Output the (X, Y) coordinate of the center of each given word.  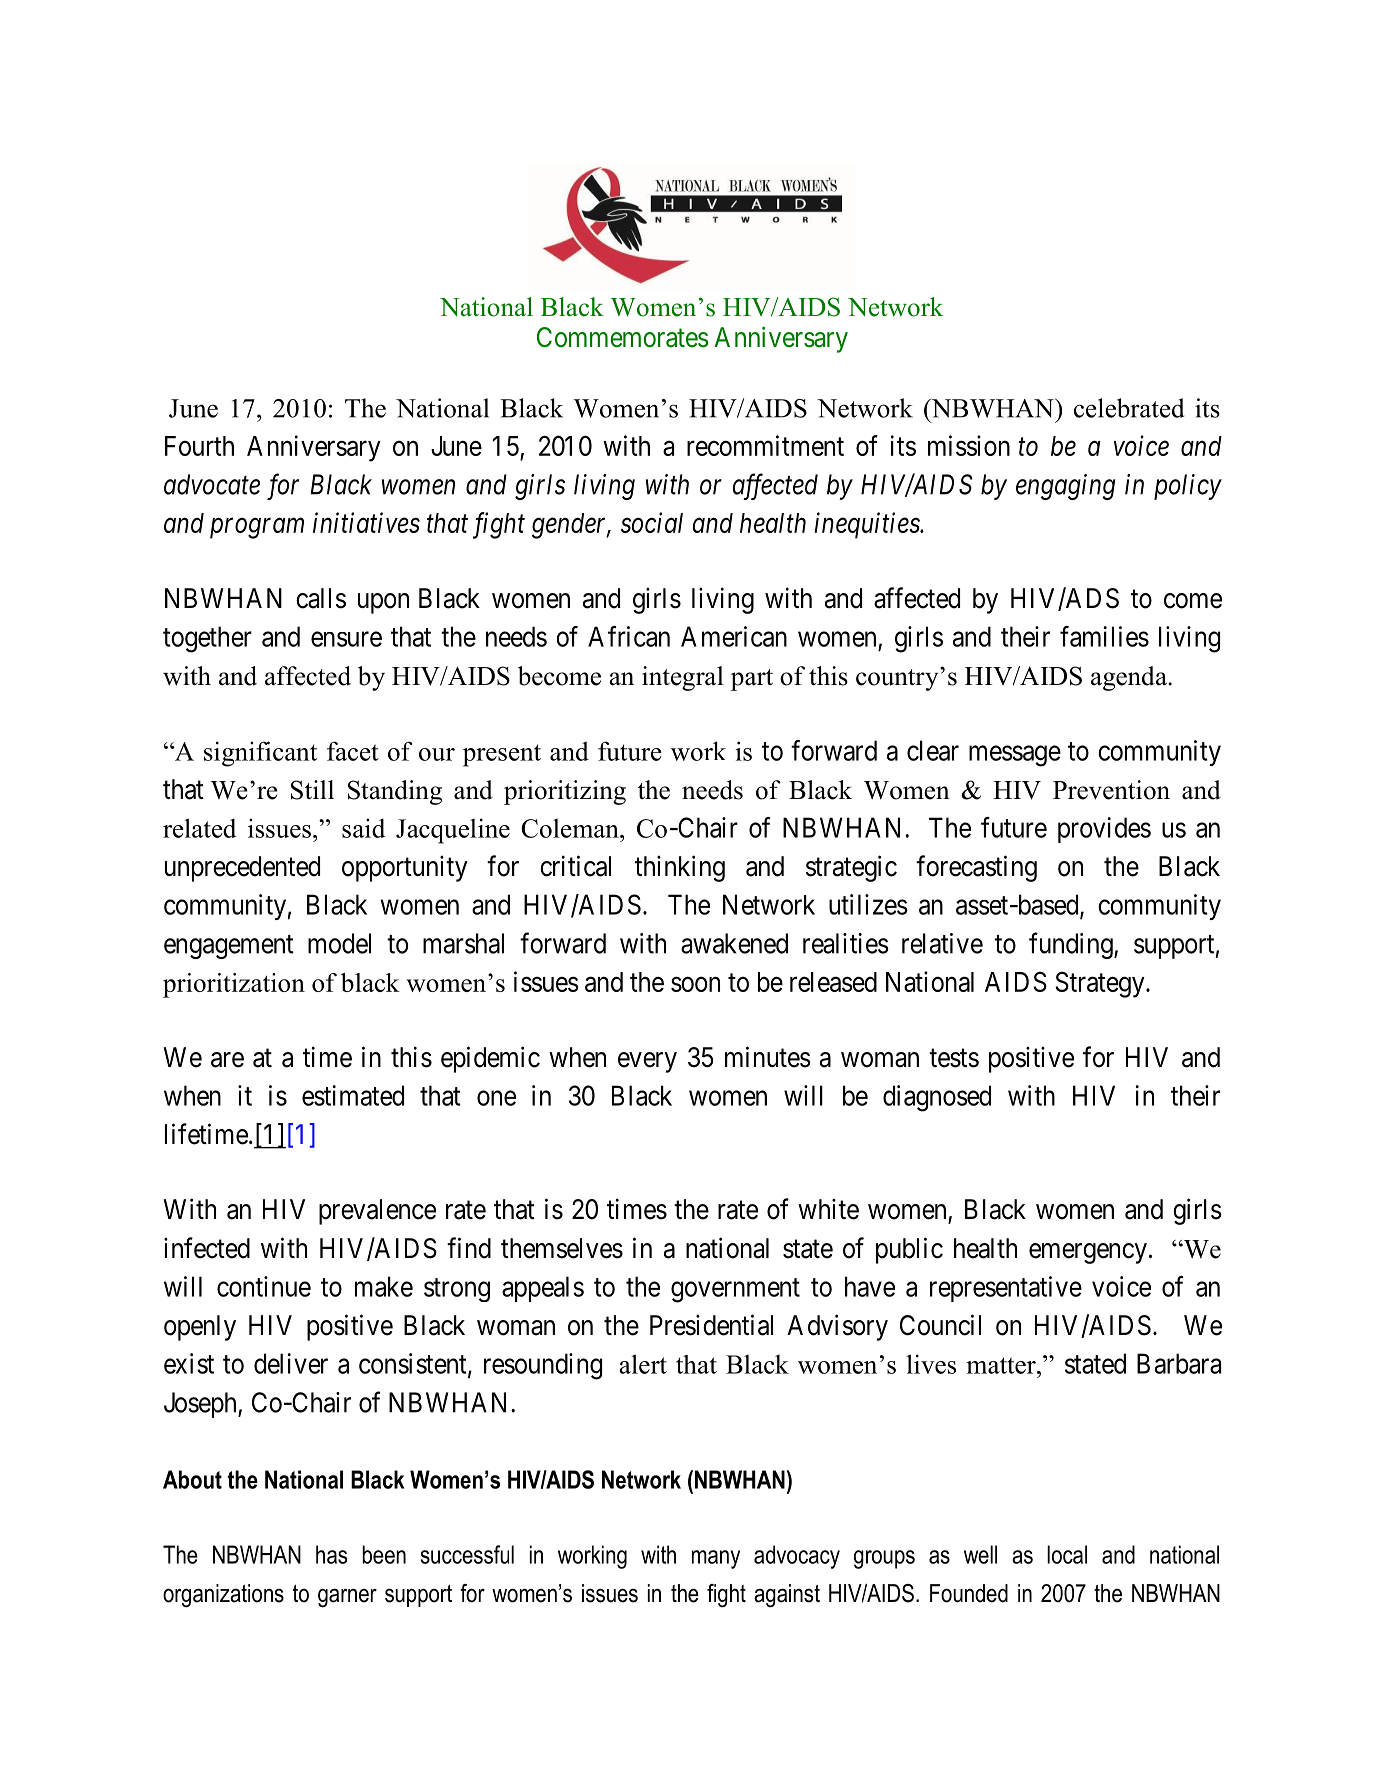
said (363, 828)
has (331, 1554)
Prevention (1111, 790)
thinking (680, 868)
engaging (1065, 487)
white (828, 1209)
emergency (1088, 1253)
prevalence (377, 1212)
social (652, 522)
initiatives (366, 523)
